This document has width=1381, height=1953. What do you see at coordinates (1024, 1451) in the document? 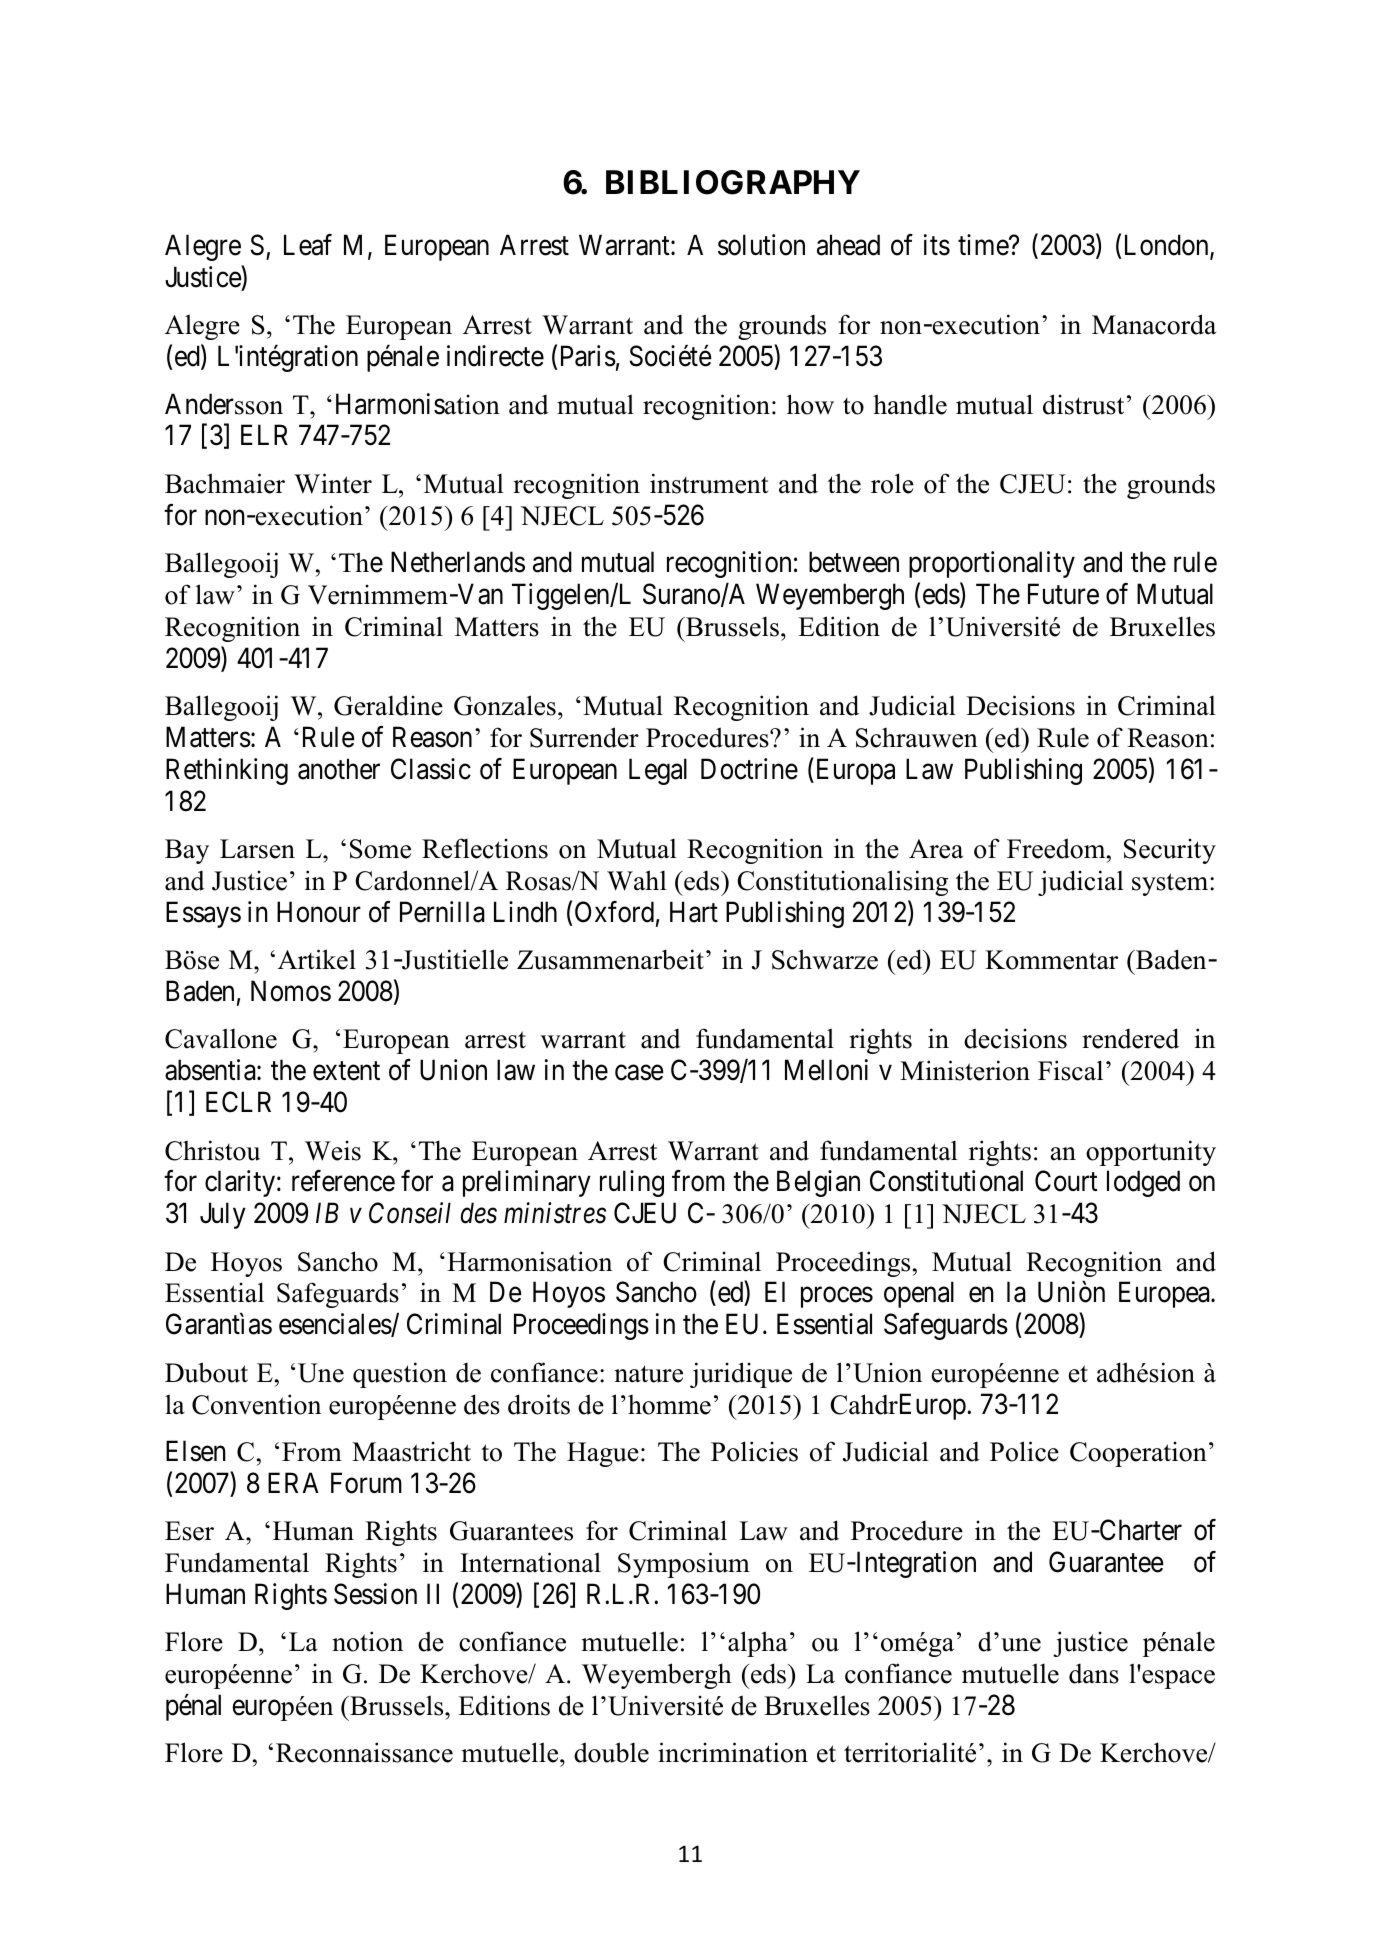
I see `Police` at bounding box center [1024, 1451].
